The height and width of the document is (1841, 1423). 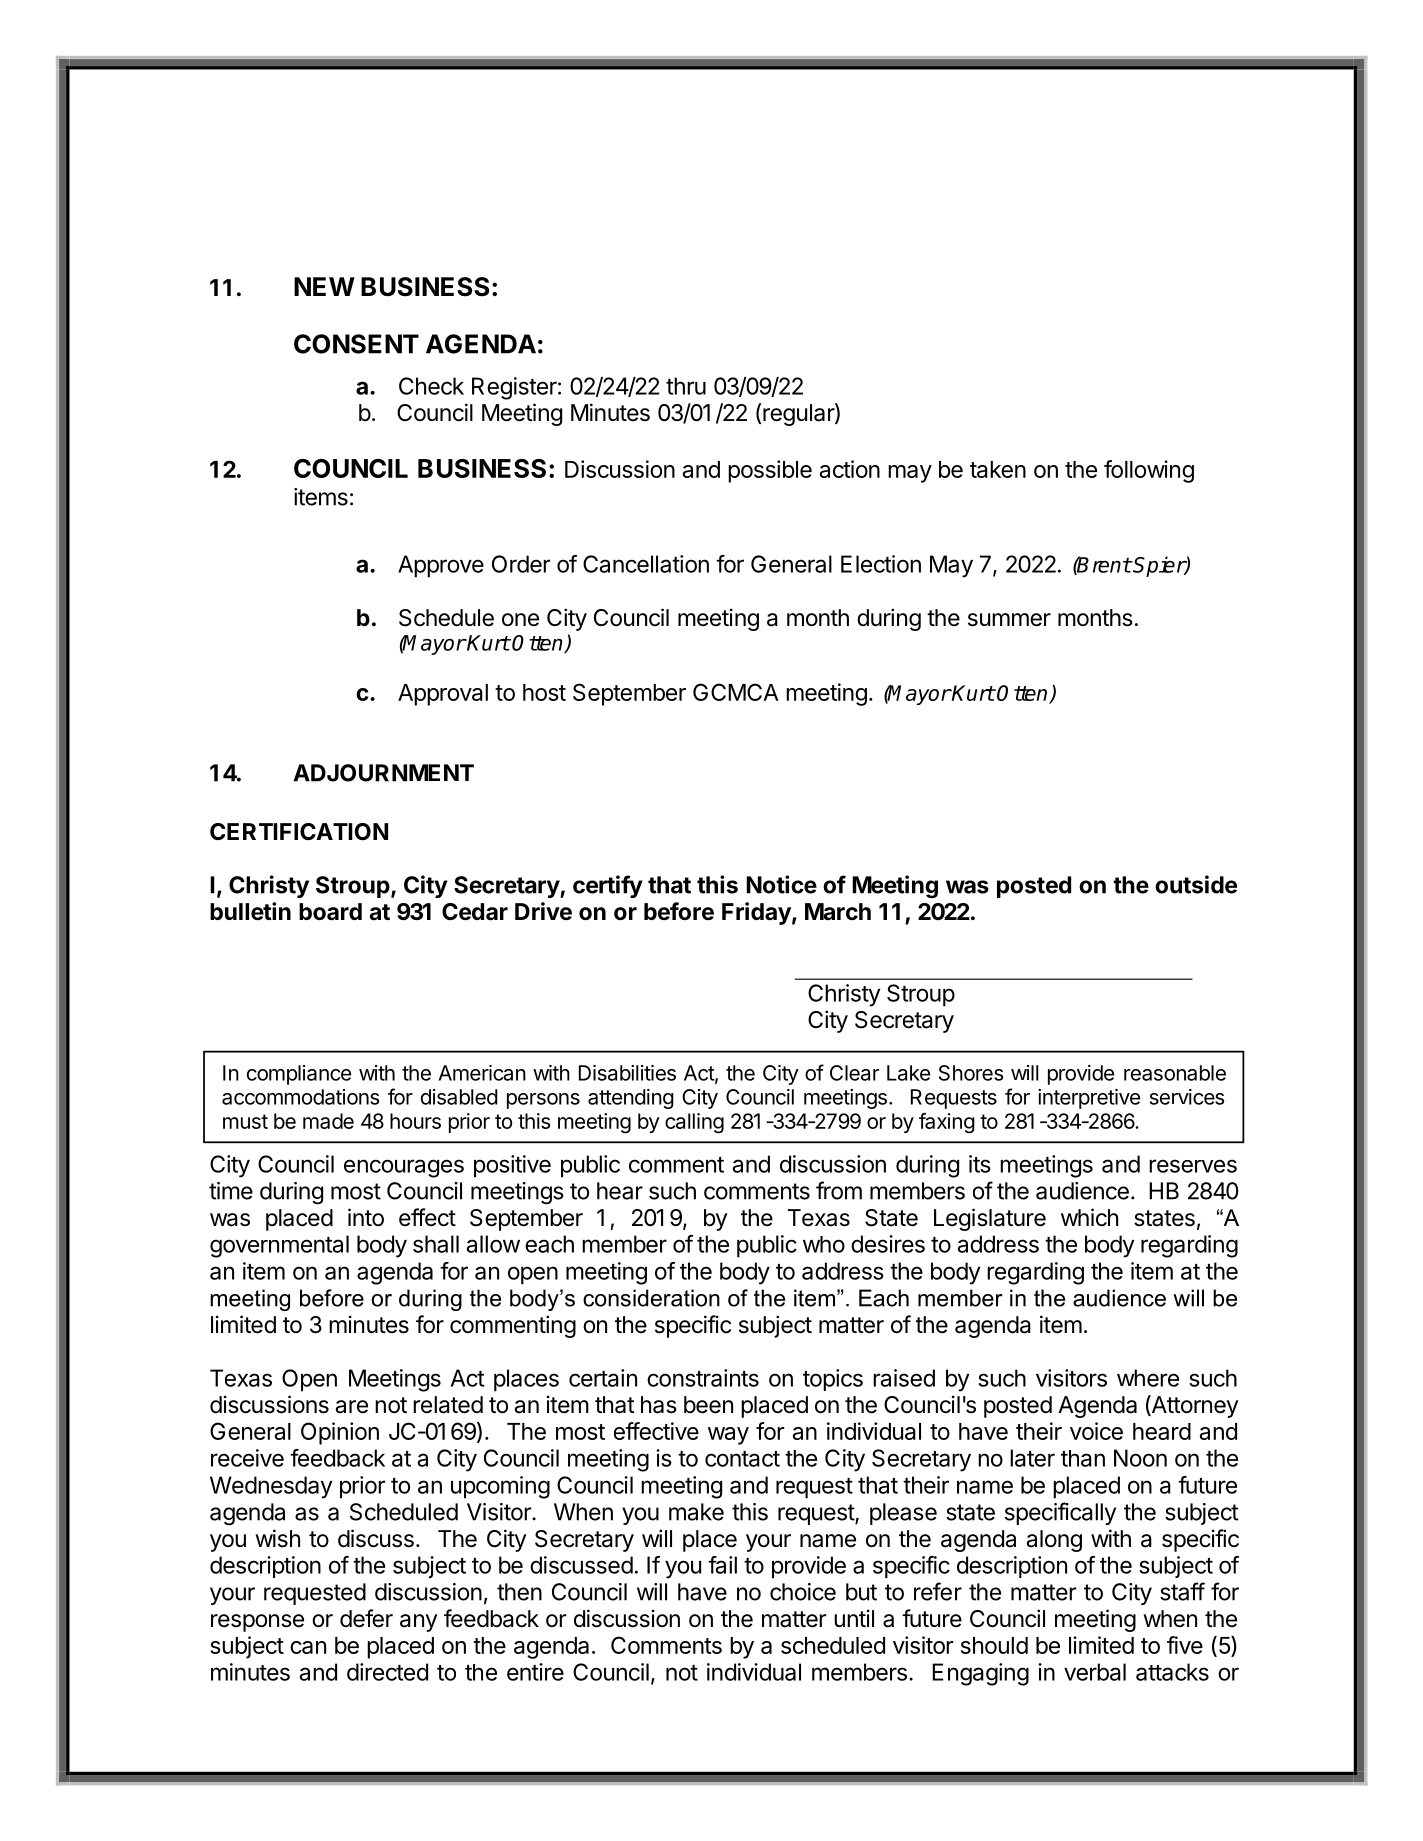 I want to click on where, so click(x=1148, y=1378).
